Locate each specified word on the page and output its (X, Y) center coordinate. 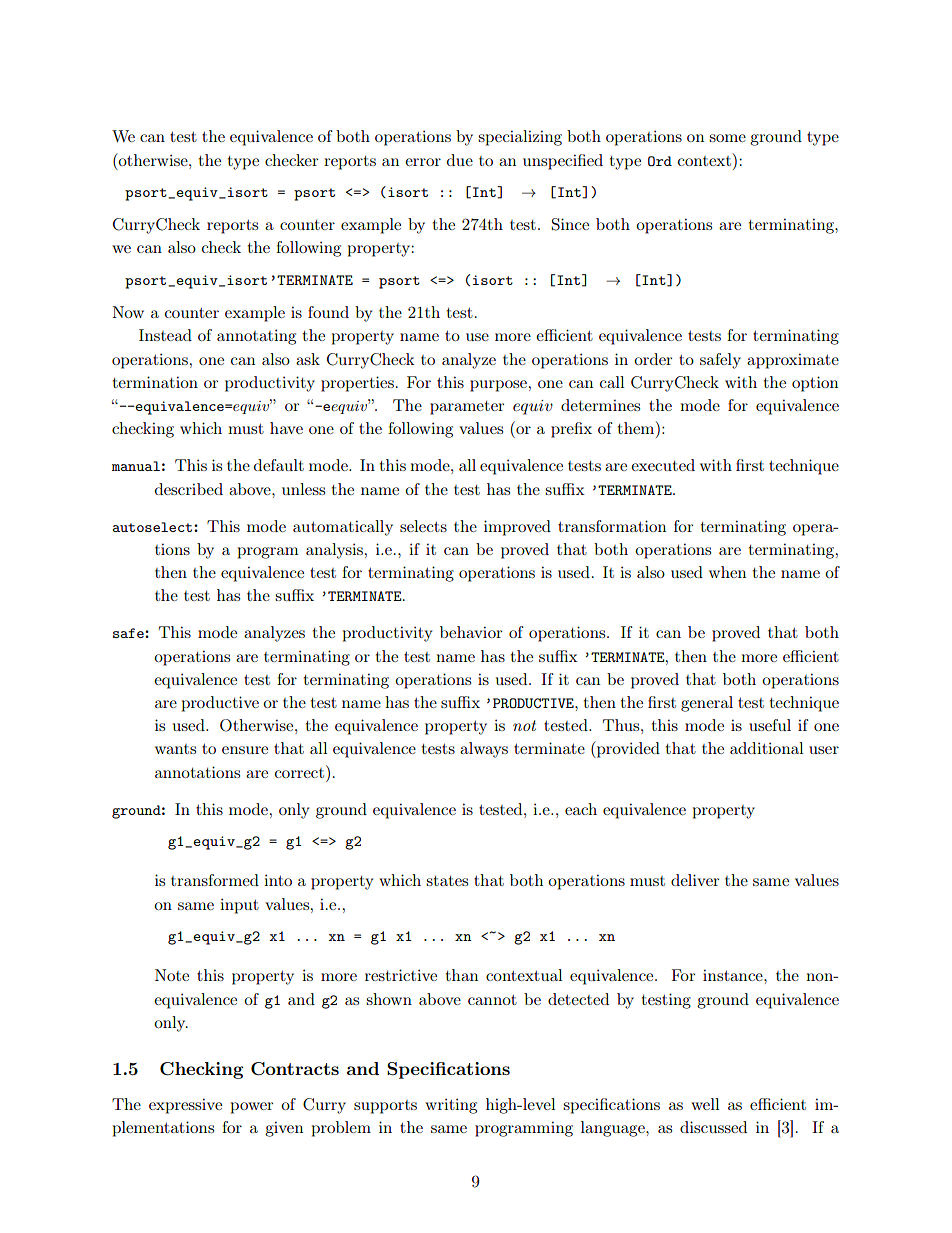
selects (423, 526)
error (423, 162)
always (484, 750)
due (460, 160)
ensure (245, 750)
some (727, 138)
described (189, 489)
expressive (185, 1106)
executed (663, 465)
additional (766, 748)
